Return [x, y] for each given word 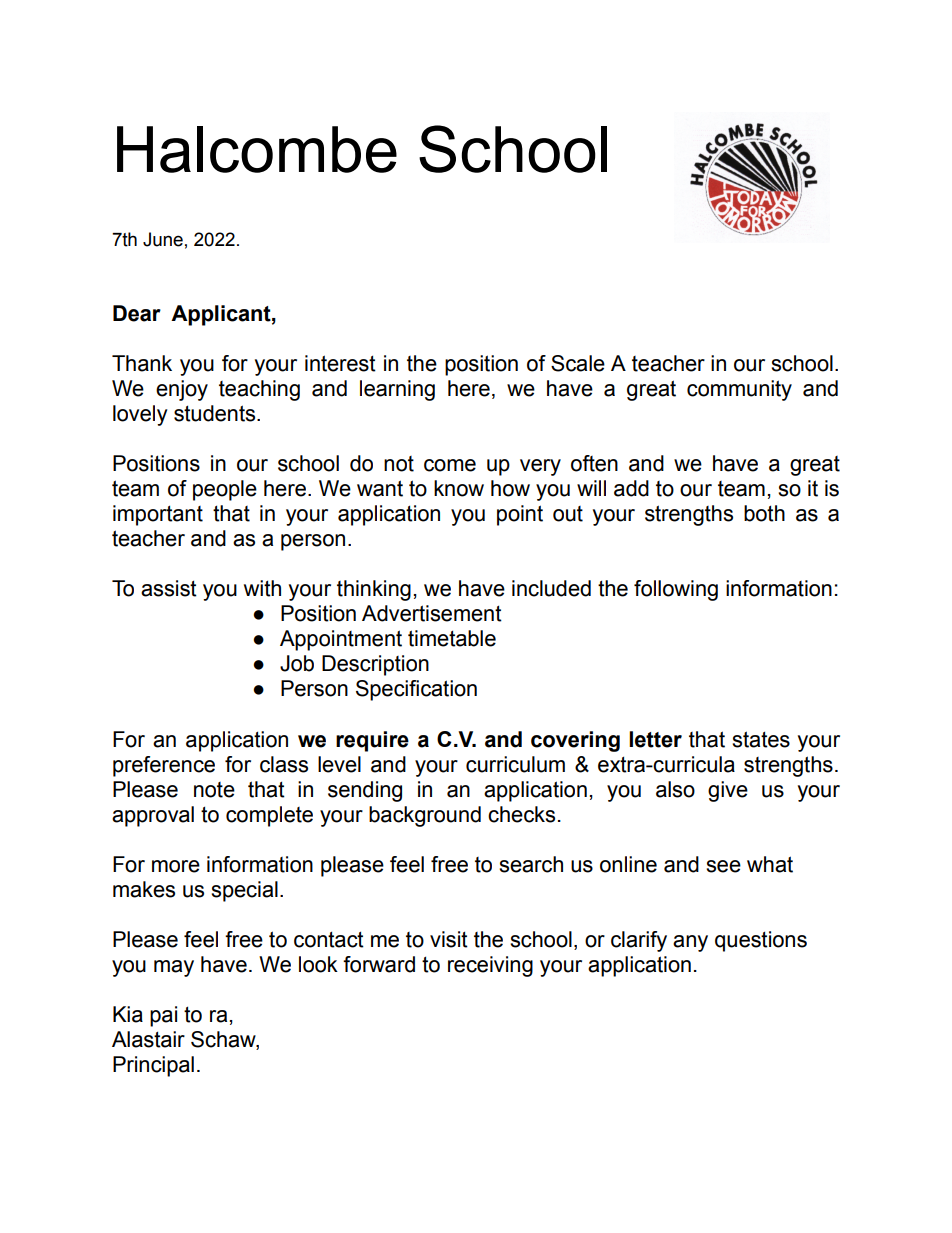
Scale [578, 363]
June [163, 239]
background [425, 816]
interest [340, 363]
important [158, 515]
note [214, 790]
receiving [490, 966]
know [459, 488]
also [675, 789]
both [764, 513]
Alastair [148, 1039]
